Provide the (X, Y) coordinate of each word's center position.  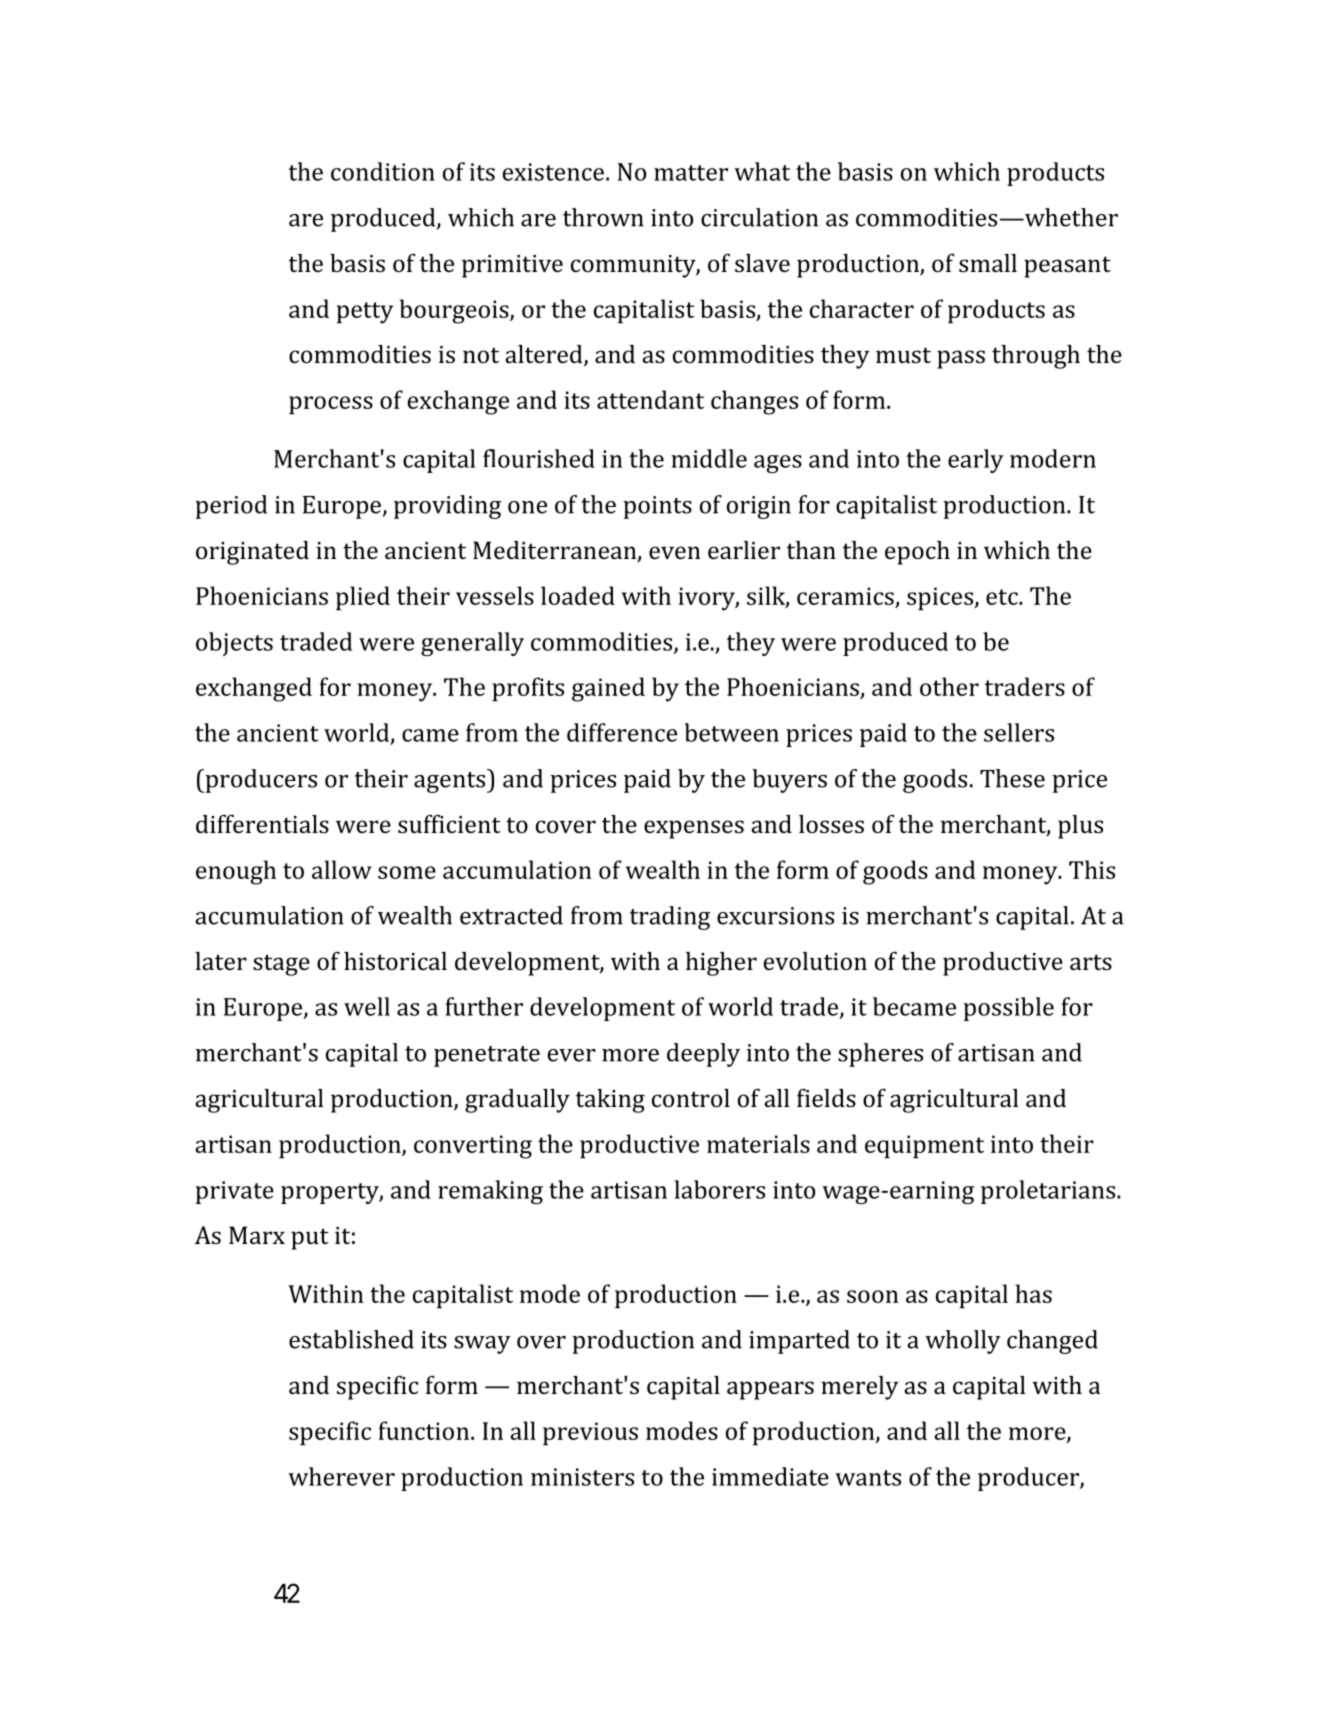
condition (383, 171)
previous (590, 1434)
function (424, 1430)
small (988, 263)
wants (868, 1478)
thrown (603, 217)
